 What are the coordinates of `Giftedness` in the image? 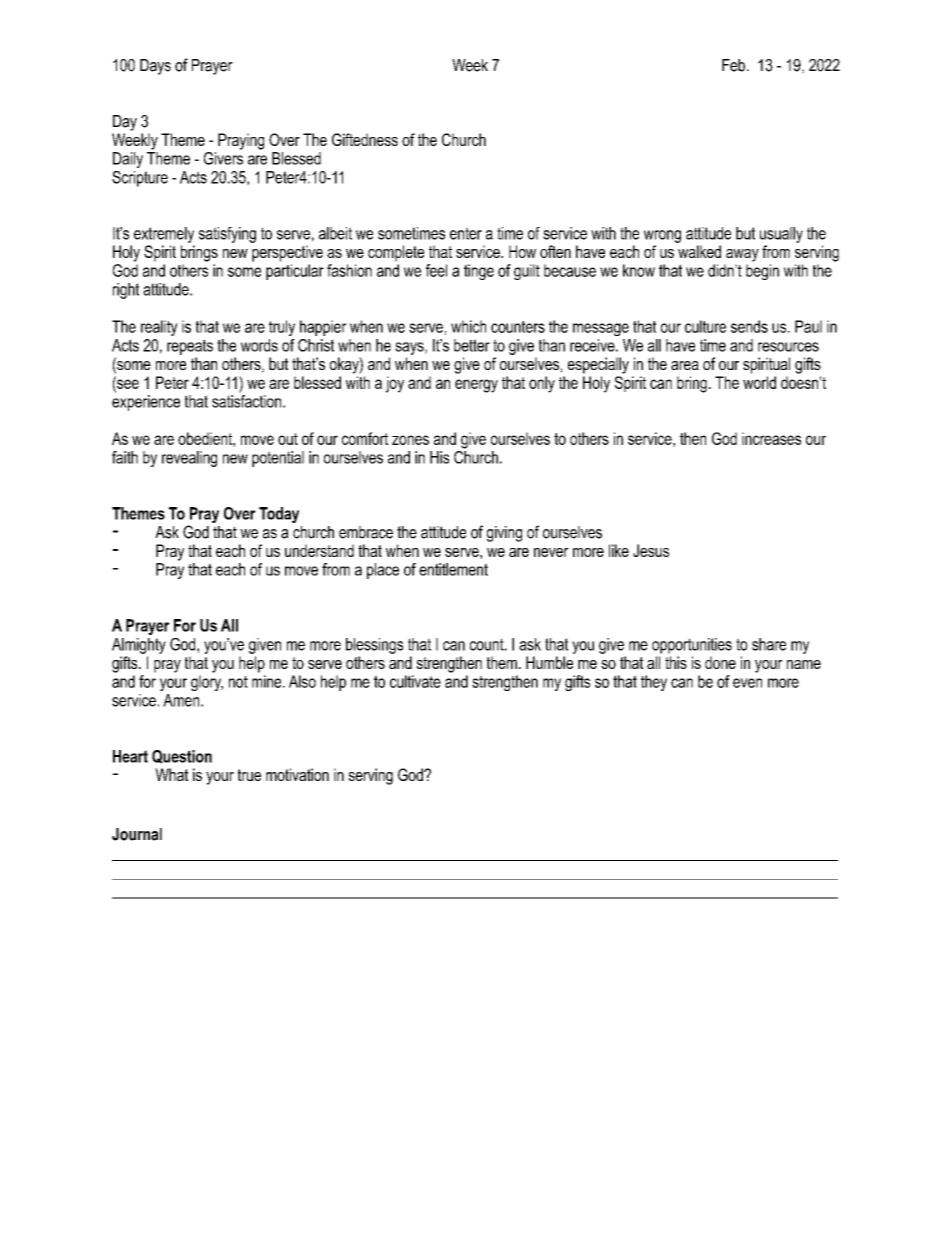 It's located at (365, 139).
